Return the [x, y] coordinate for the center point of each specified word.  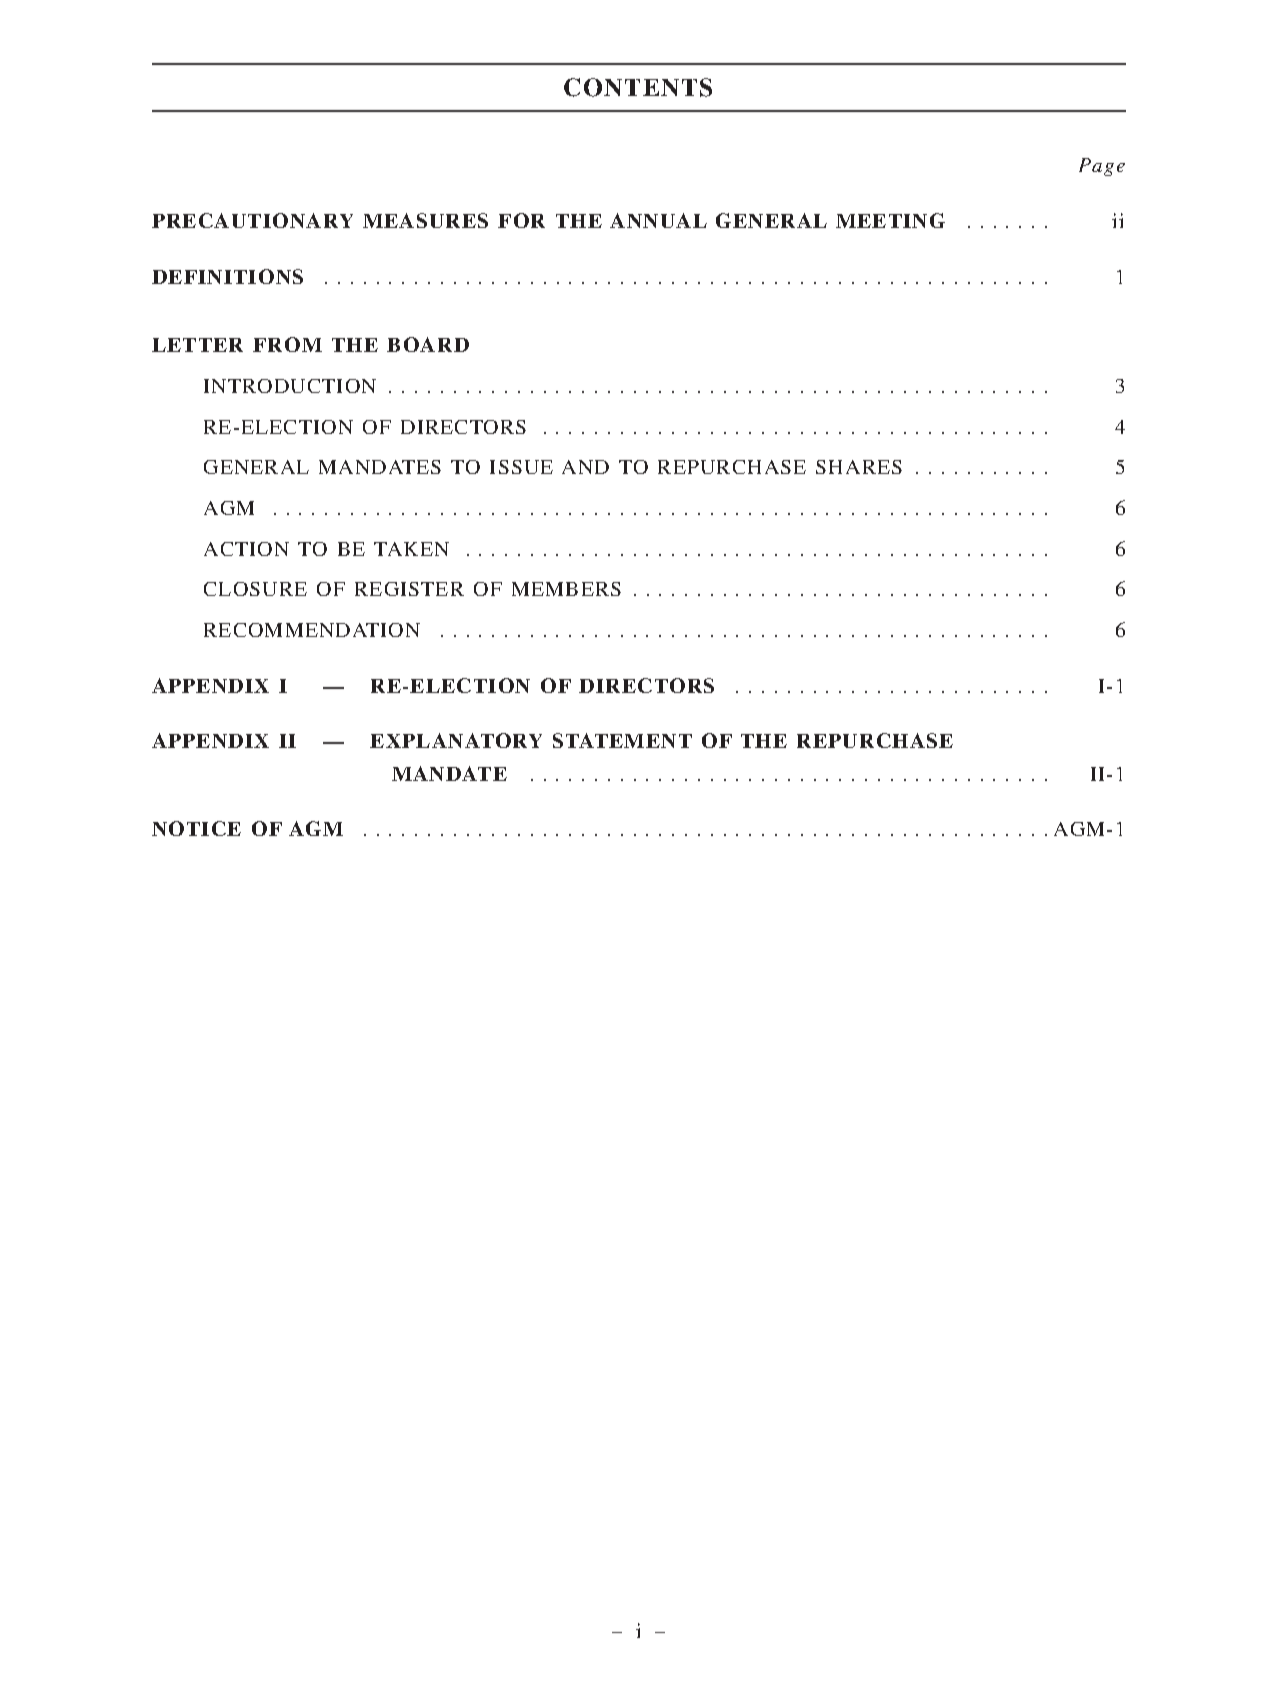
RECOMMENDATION [312, 630]
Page [1102, 167]
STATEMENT [622, 740]
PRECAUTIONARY [252, 220]
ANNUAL [658, 220]
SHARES [859, 467]
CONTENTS [638, 87]
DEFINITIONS [227, 276]
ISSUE [521, 467]
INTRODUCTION [290, 386]
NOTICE [196, 828]
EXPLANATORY [456, 740]
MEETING [890, 220]
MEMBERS [566, 589]
